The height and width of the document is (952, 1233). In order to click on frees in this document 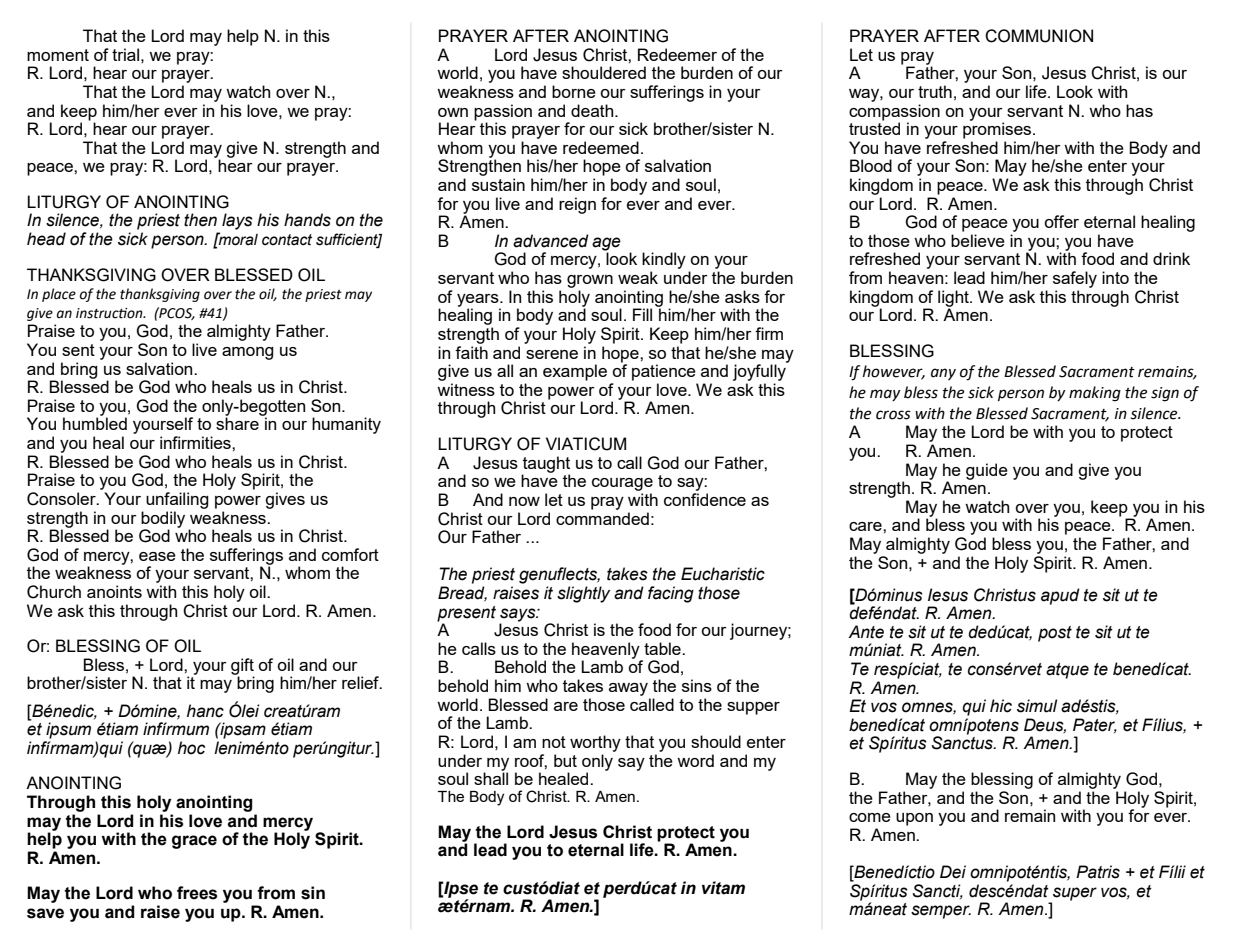, I will do `click(197, 893)`.
